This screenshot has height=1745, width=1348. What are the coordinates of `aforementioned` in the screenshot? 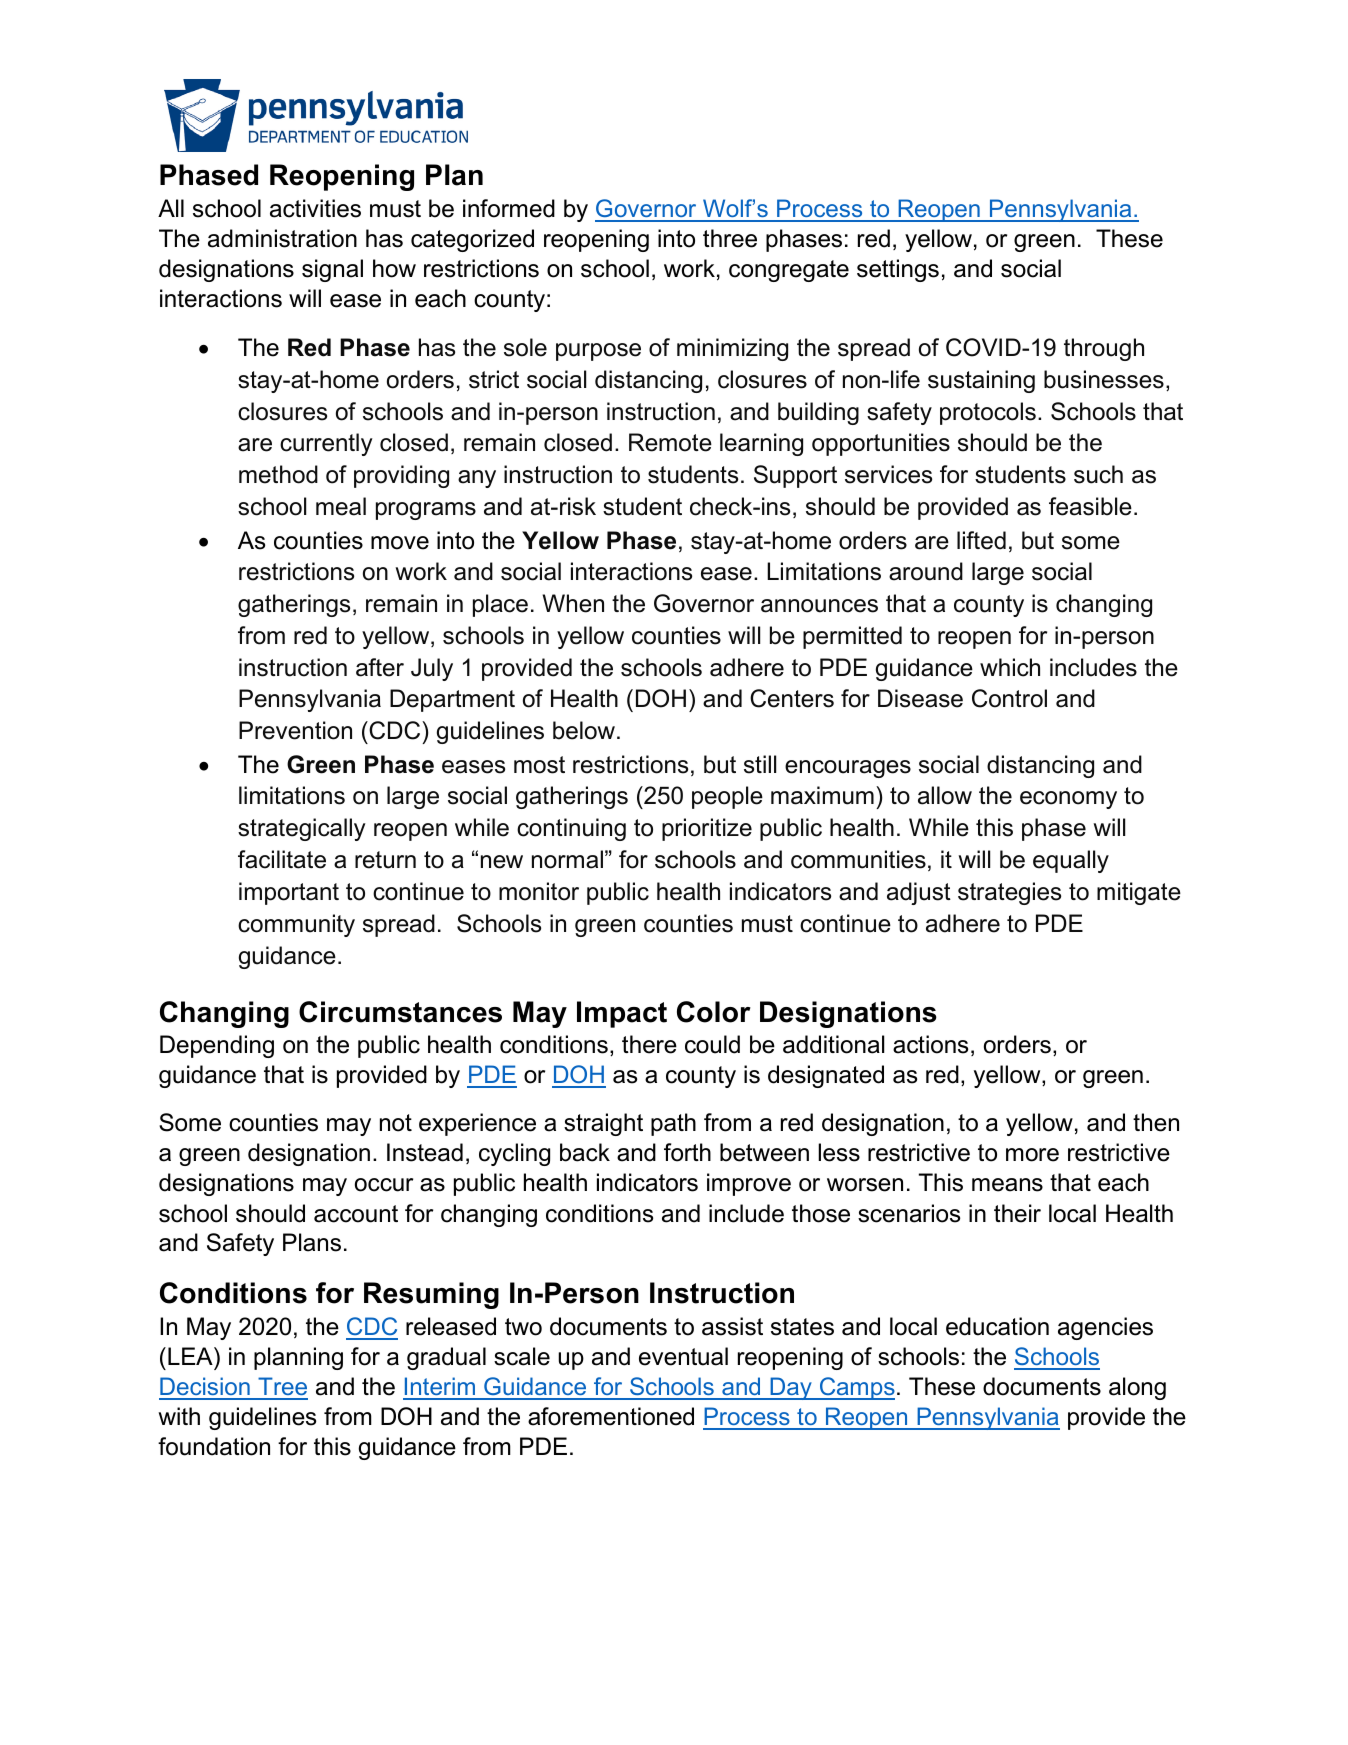 It's located at (611, 1416).
